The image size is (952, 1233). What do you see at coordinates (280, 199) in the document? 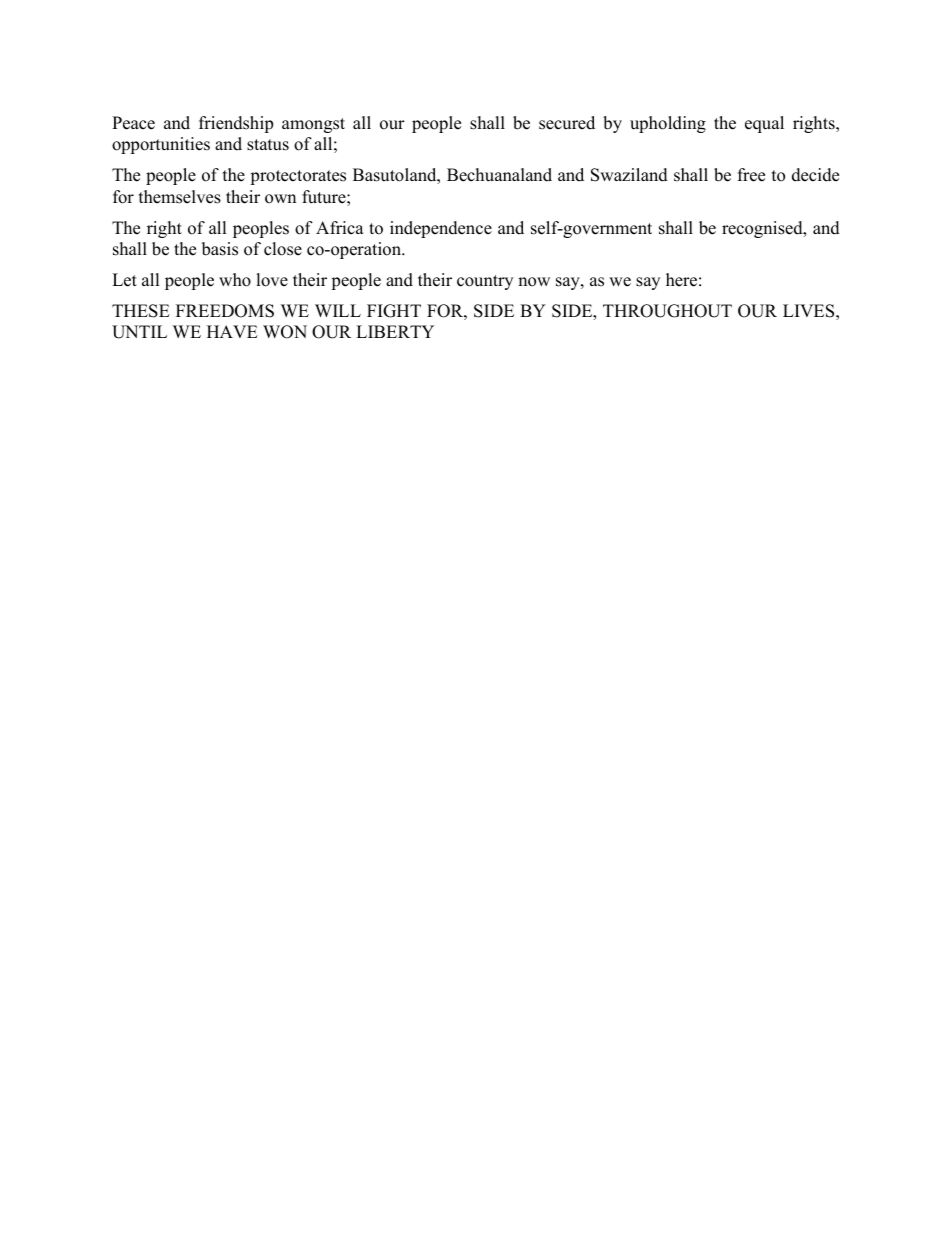
I see `own` at bounding box center [280, 199].
